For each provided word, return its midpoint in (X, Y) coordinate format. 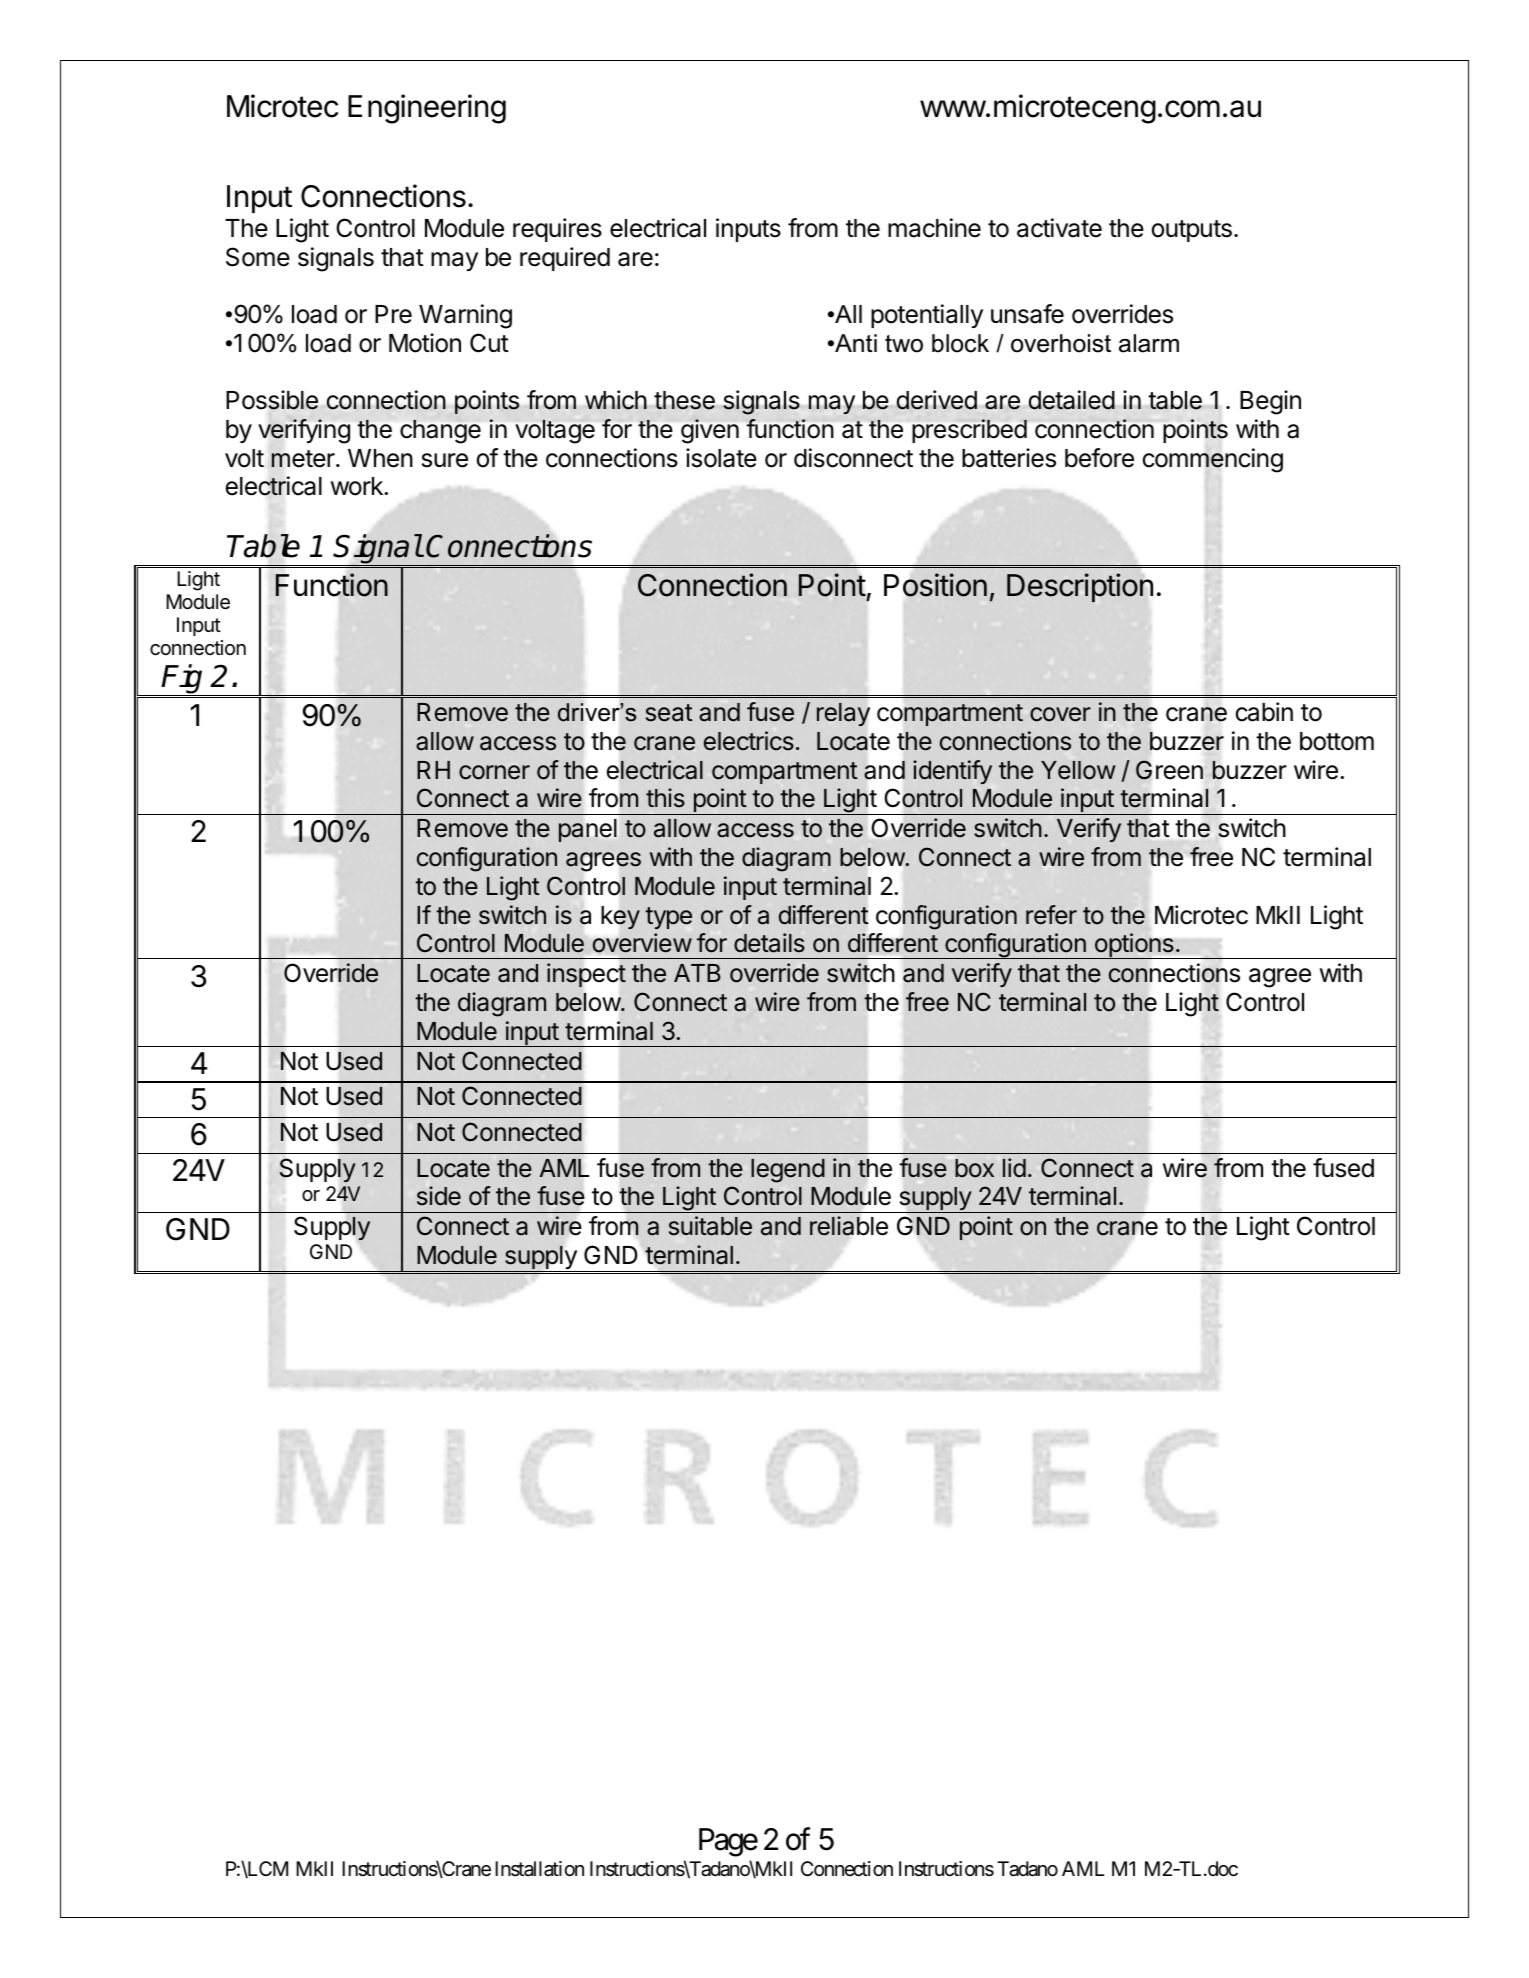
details (769, 943)
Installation (539, 1869)
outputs (1192, 231)
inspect (586, 975)
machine (934, 228)
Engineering (427, 109)
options (1134, 946)
